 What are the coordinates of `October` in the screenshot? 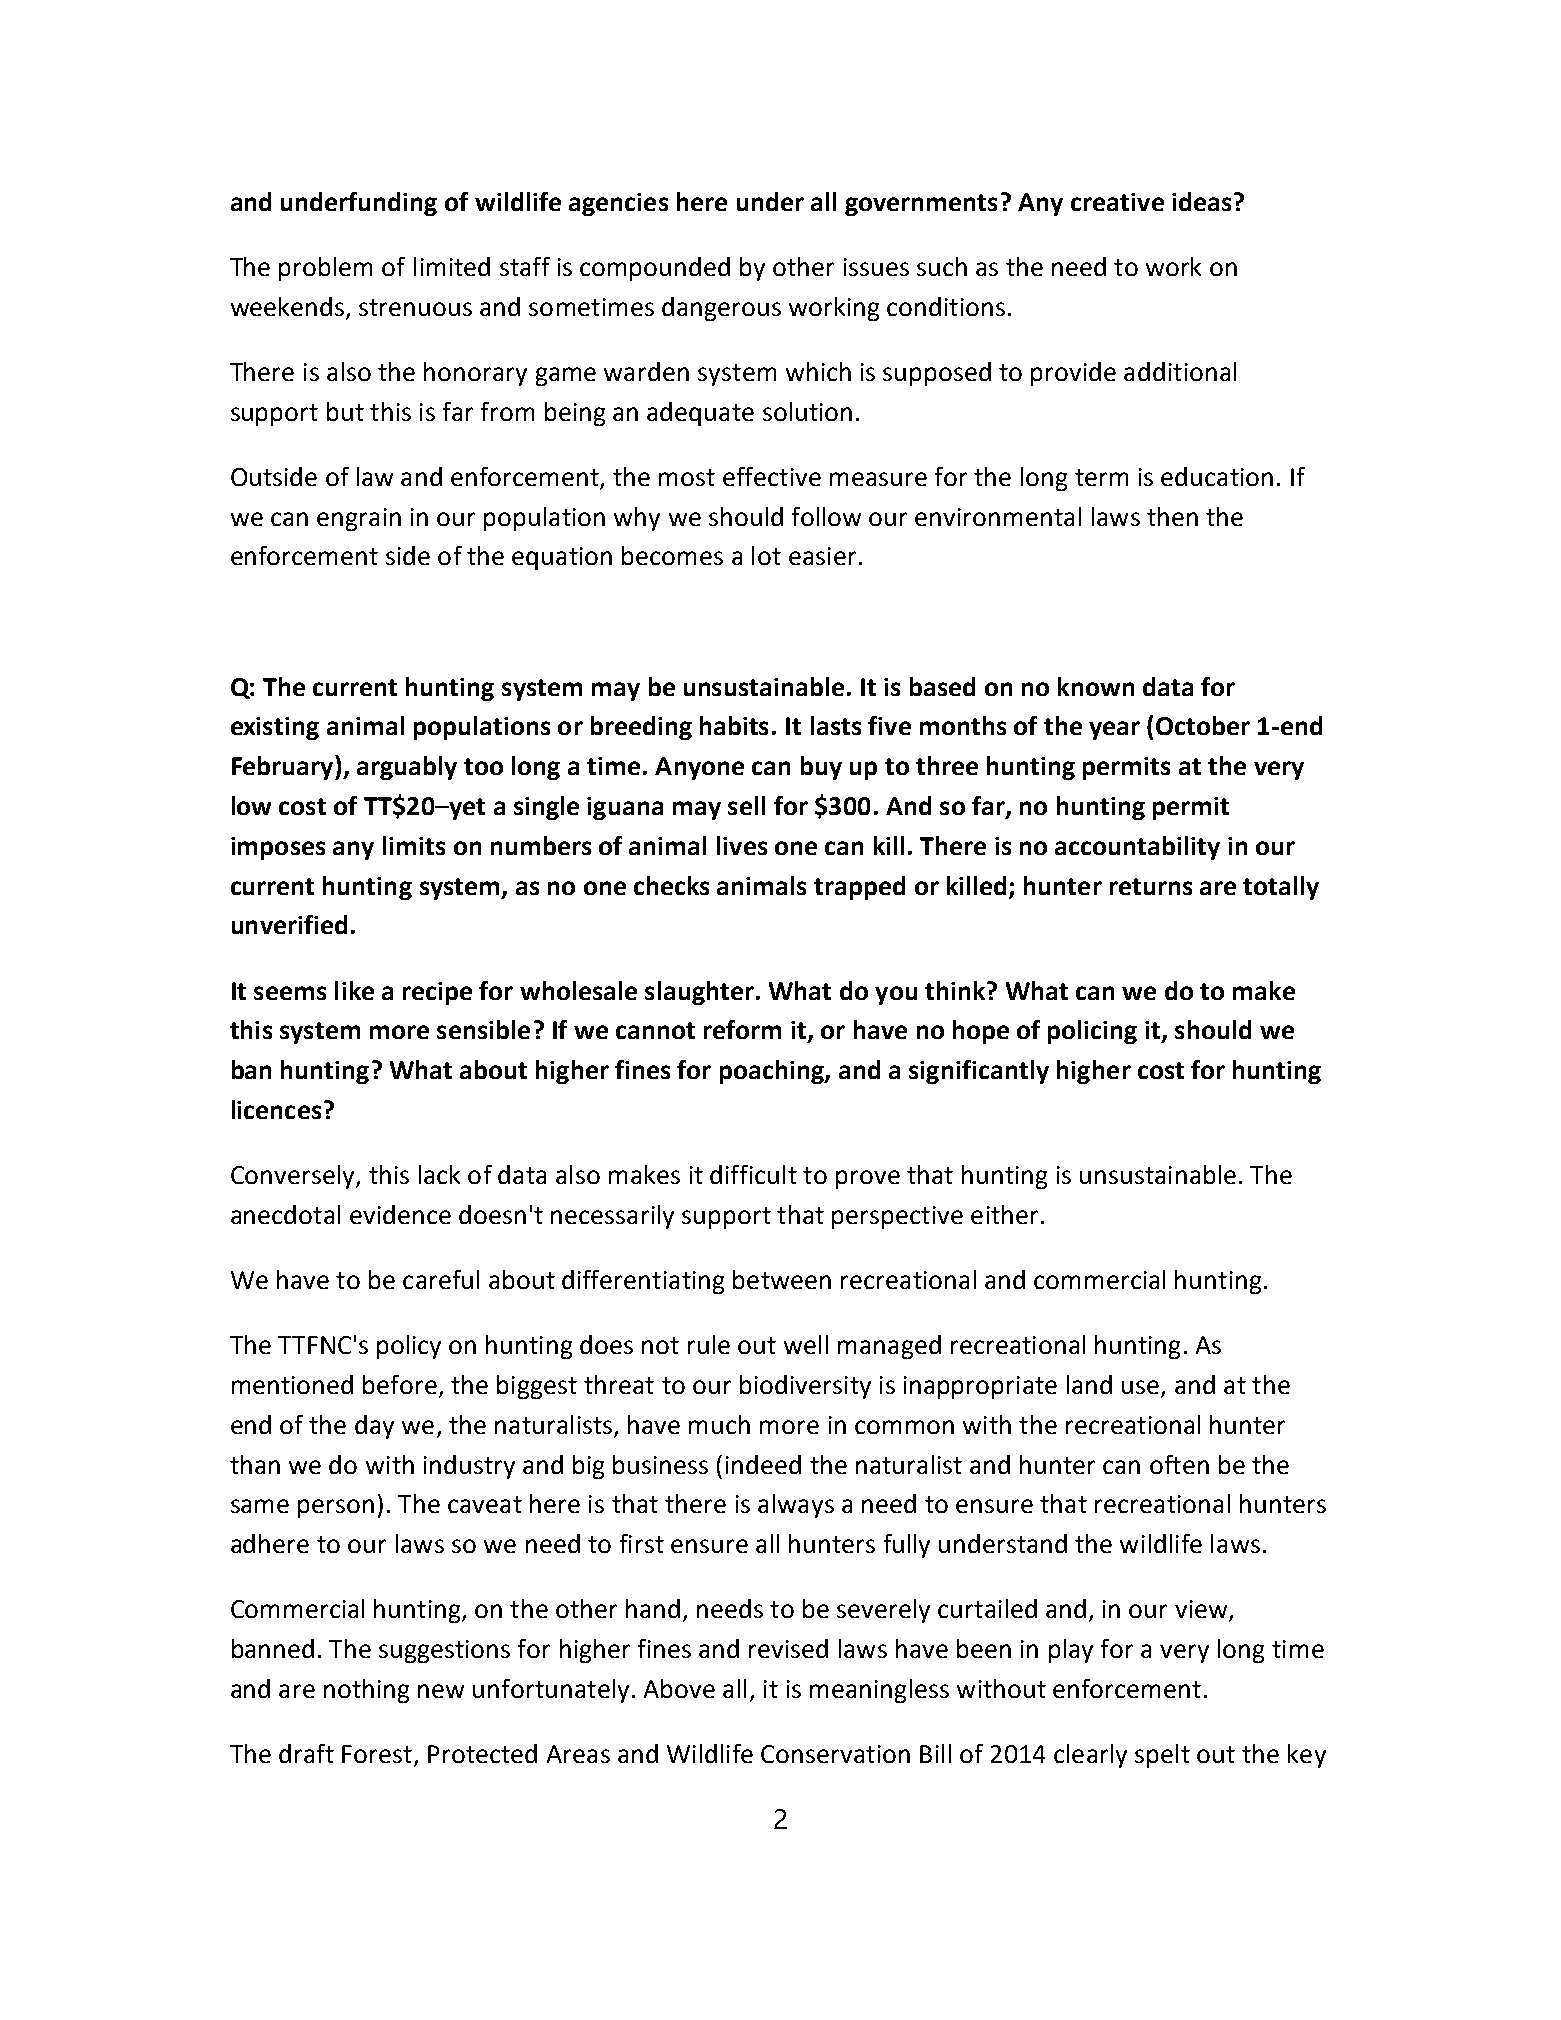 It's located at (1203, 725).
